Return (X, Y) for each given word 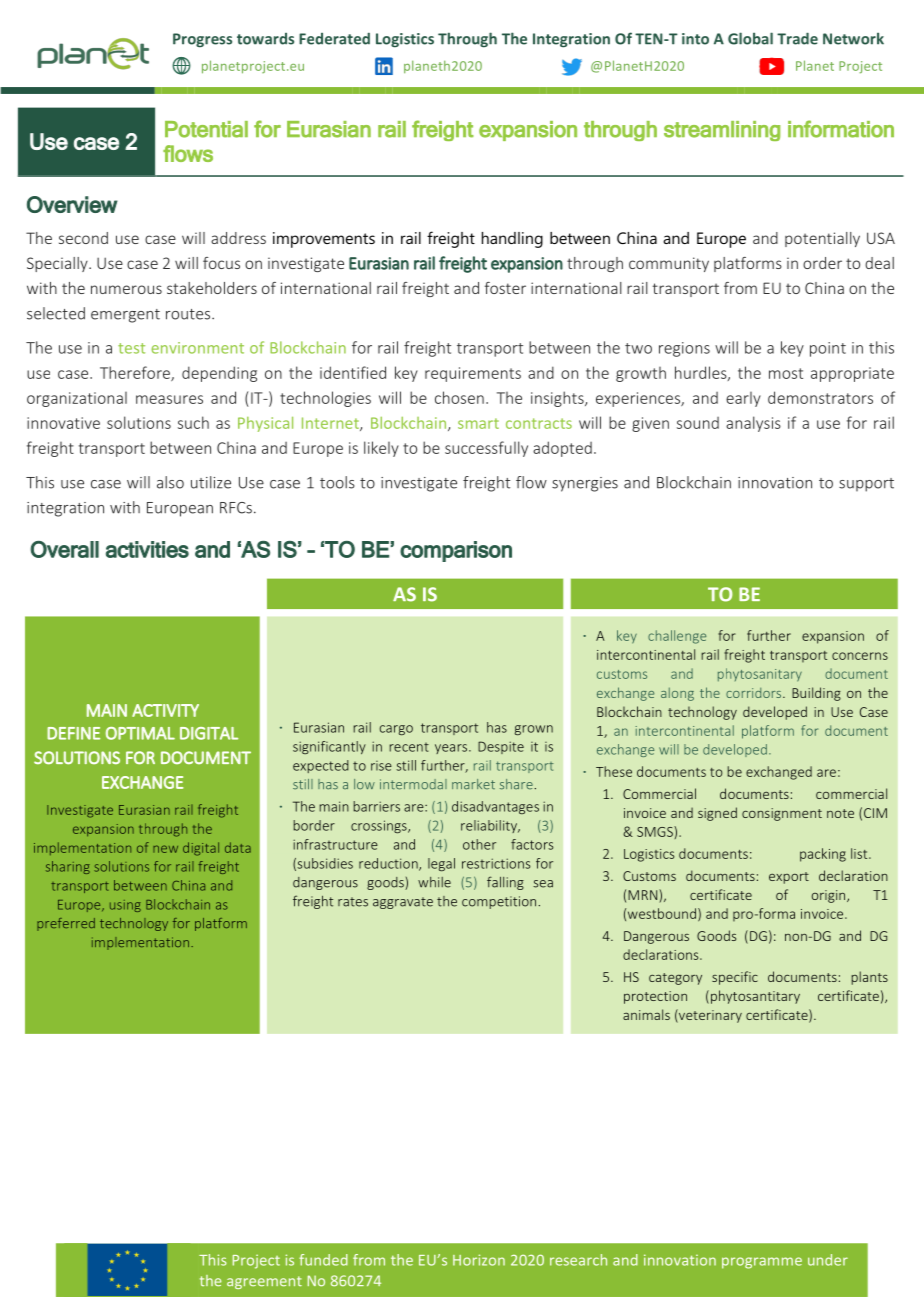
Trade (797, 38)
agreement (264, 1282)
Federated (334, 38)
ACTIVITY (165, 710)
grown (534, 730)
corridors (755, 693)
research (578, 1260)
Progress (202, 40)
